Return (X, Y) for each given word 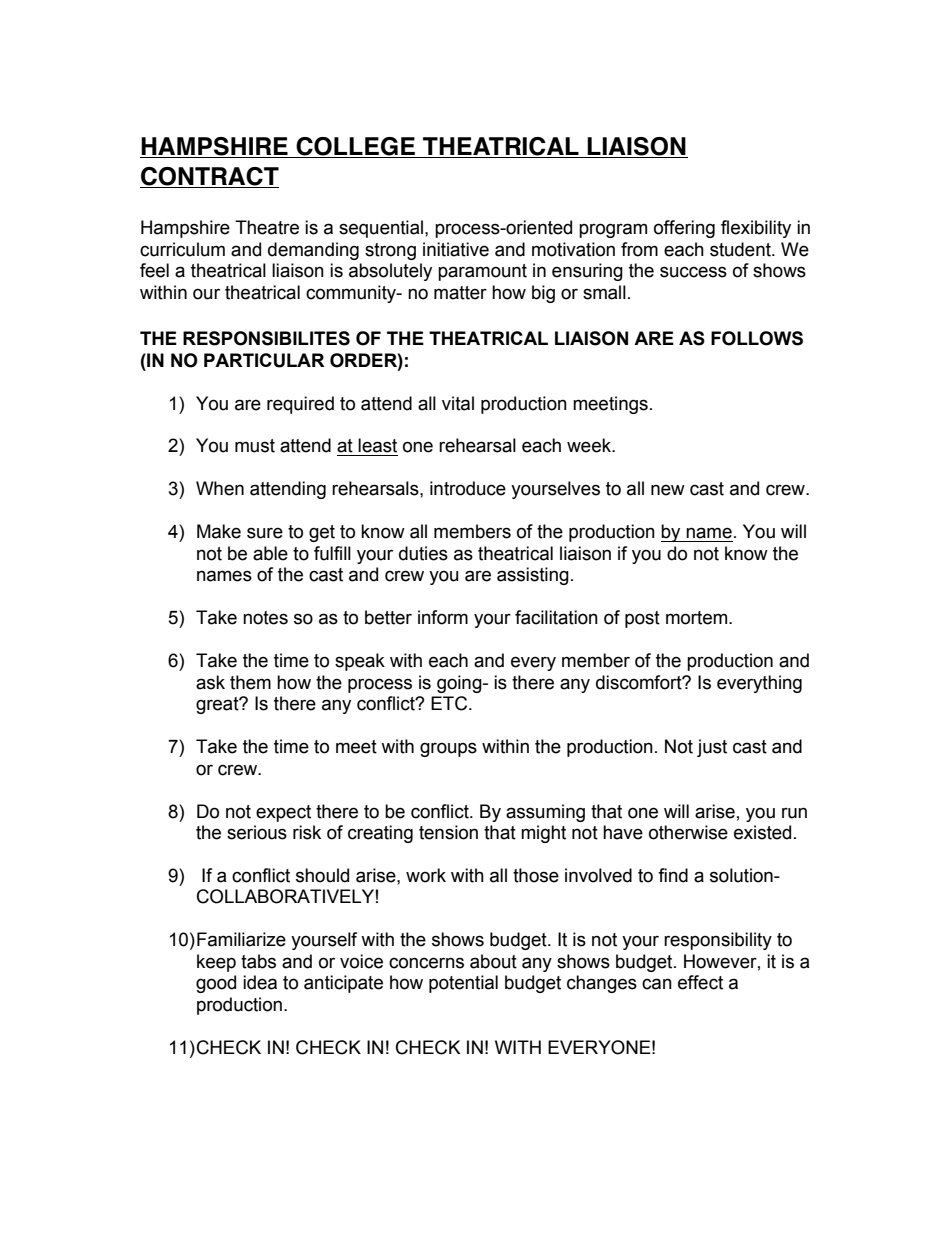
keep (216, 963)
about (493, 961)
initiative (456, 249)
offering (684, 229)
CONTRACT (209, 177)
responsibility (718, 941)
